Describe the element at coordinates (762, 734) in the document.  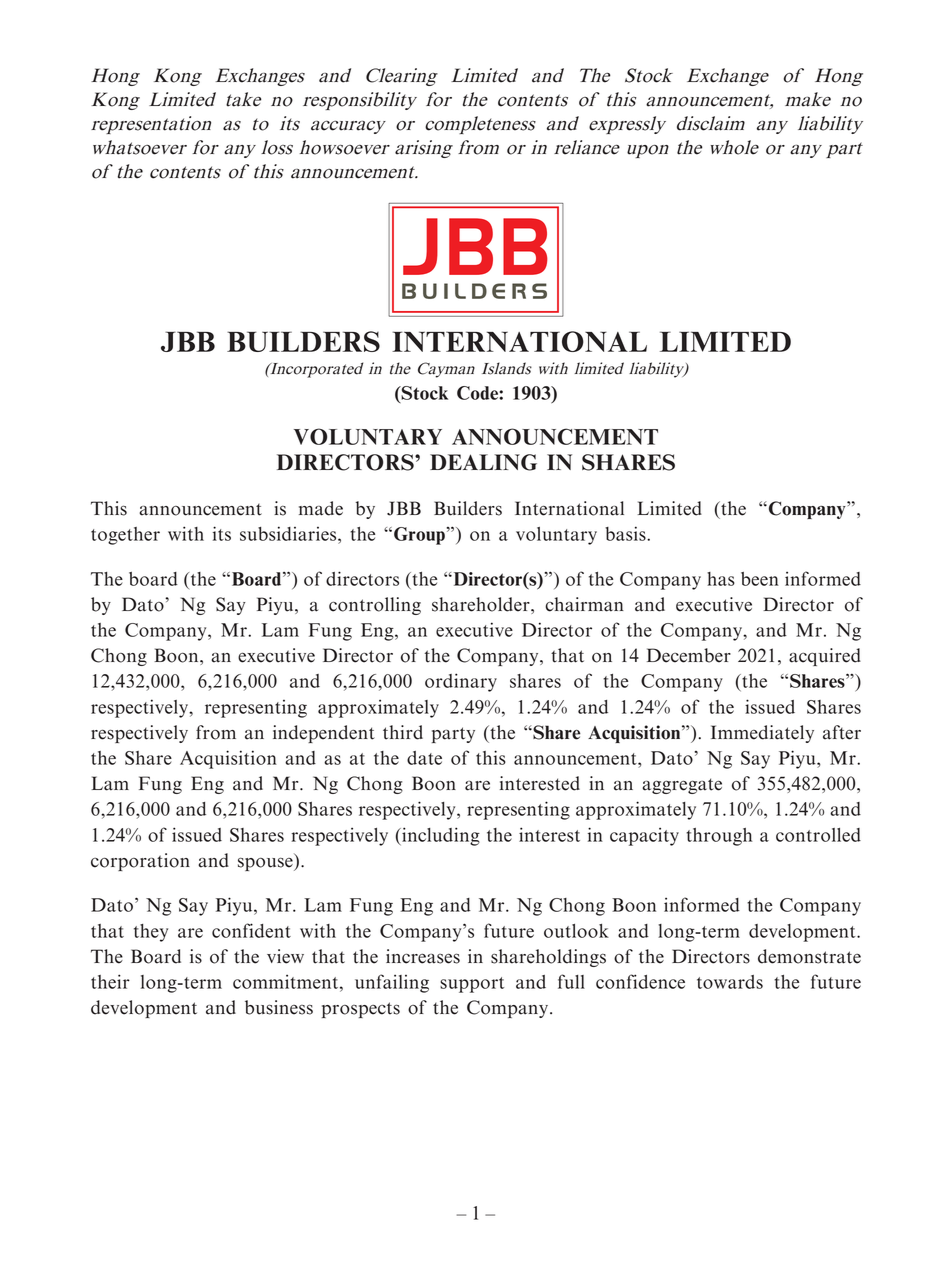
I see `Immediately` at that location.
